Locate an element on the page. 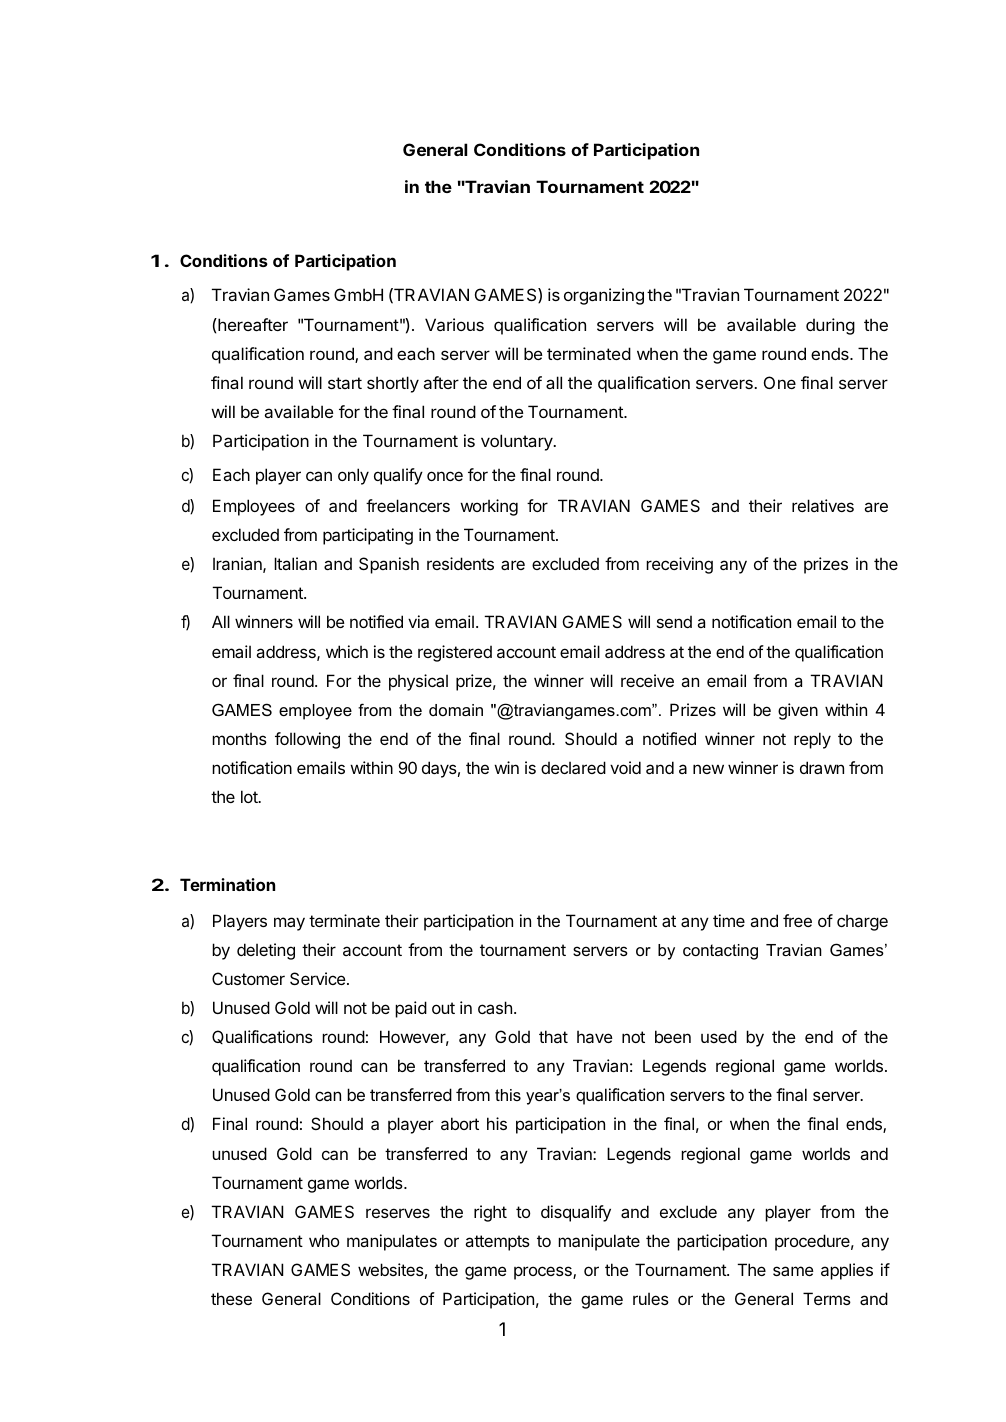 This document has height=1422, width=1006. Service is located at coordinates (318, 978).
